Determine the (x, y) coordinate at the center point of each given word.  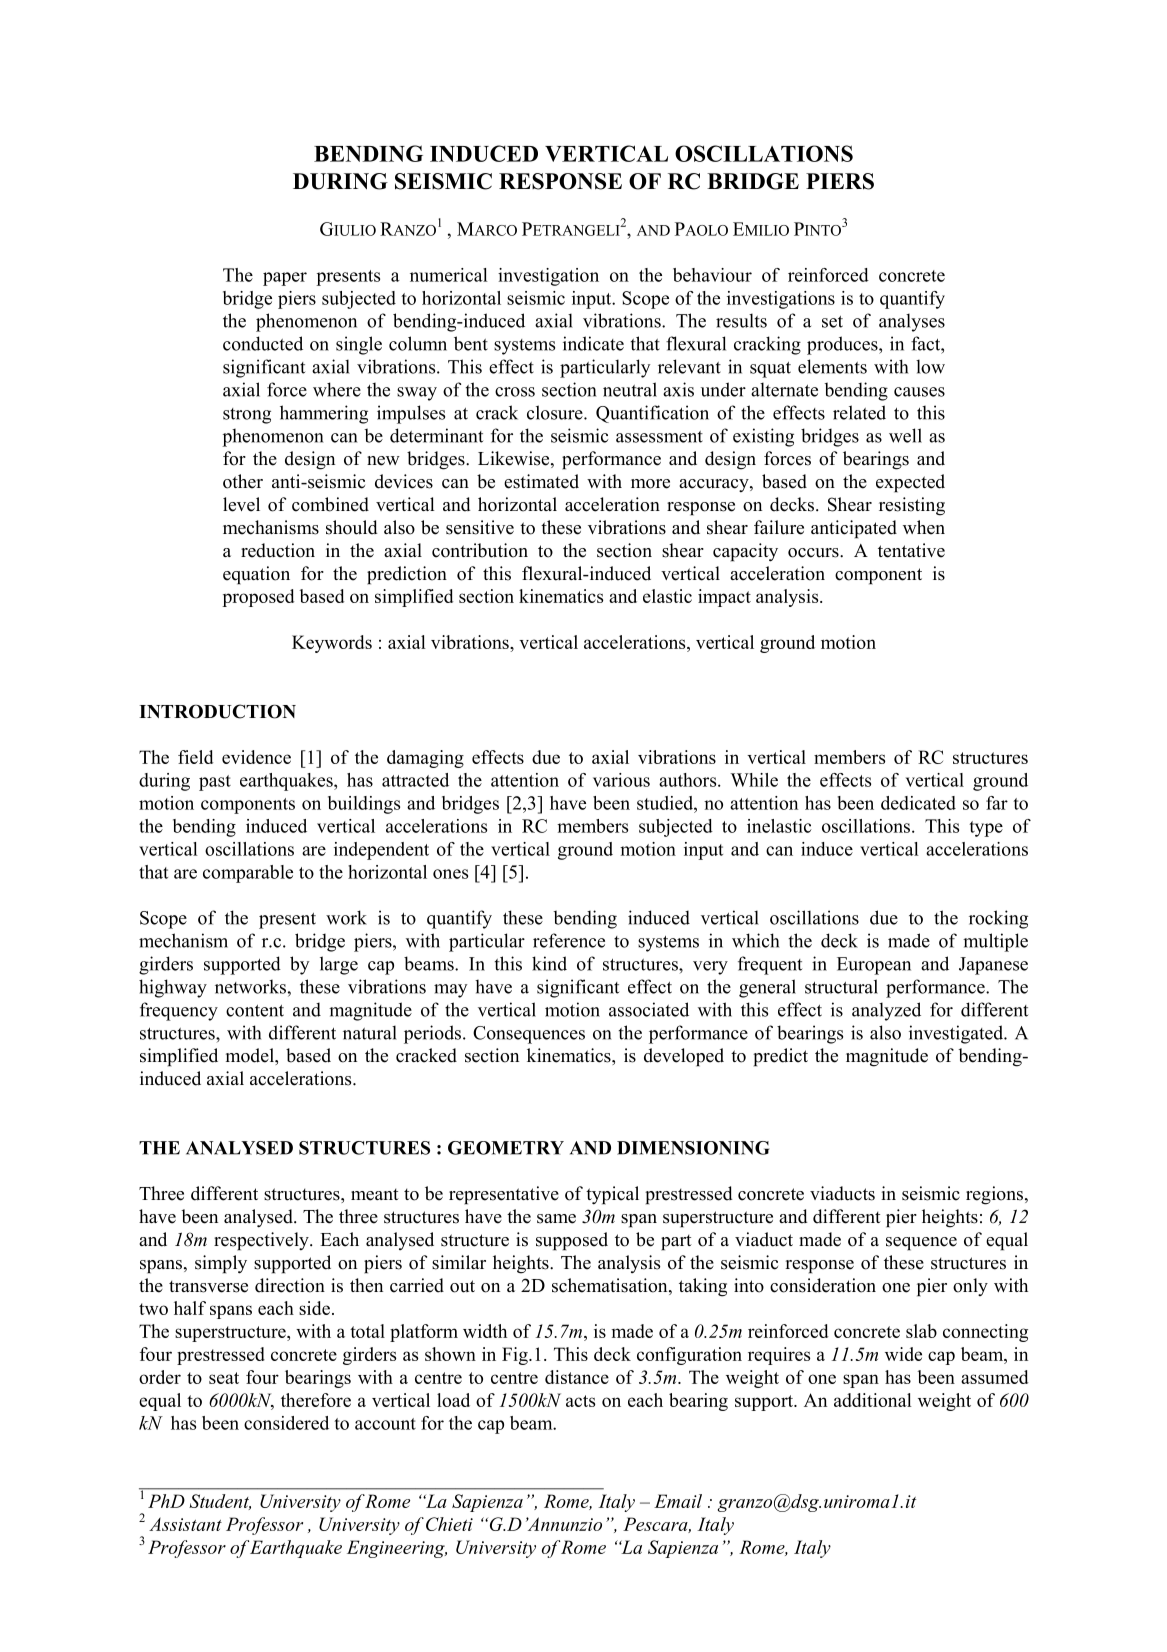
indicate (593, 343)
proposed (258, 598)
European (874, 966)
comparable (248, 874)
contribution (480, 550)
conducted (263, 343)
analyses (912, 322)
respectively (262, 1241)
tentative (911, 550)
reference (569, 940)
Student (220, 1502)
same (556, 1219)
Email (678, 1501)
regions (996, 1195)
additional (873, 1400)
